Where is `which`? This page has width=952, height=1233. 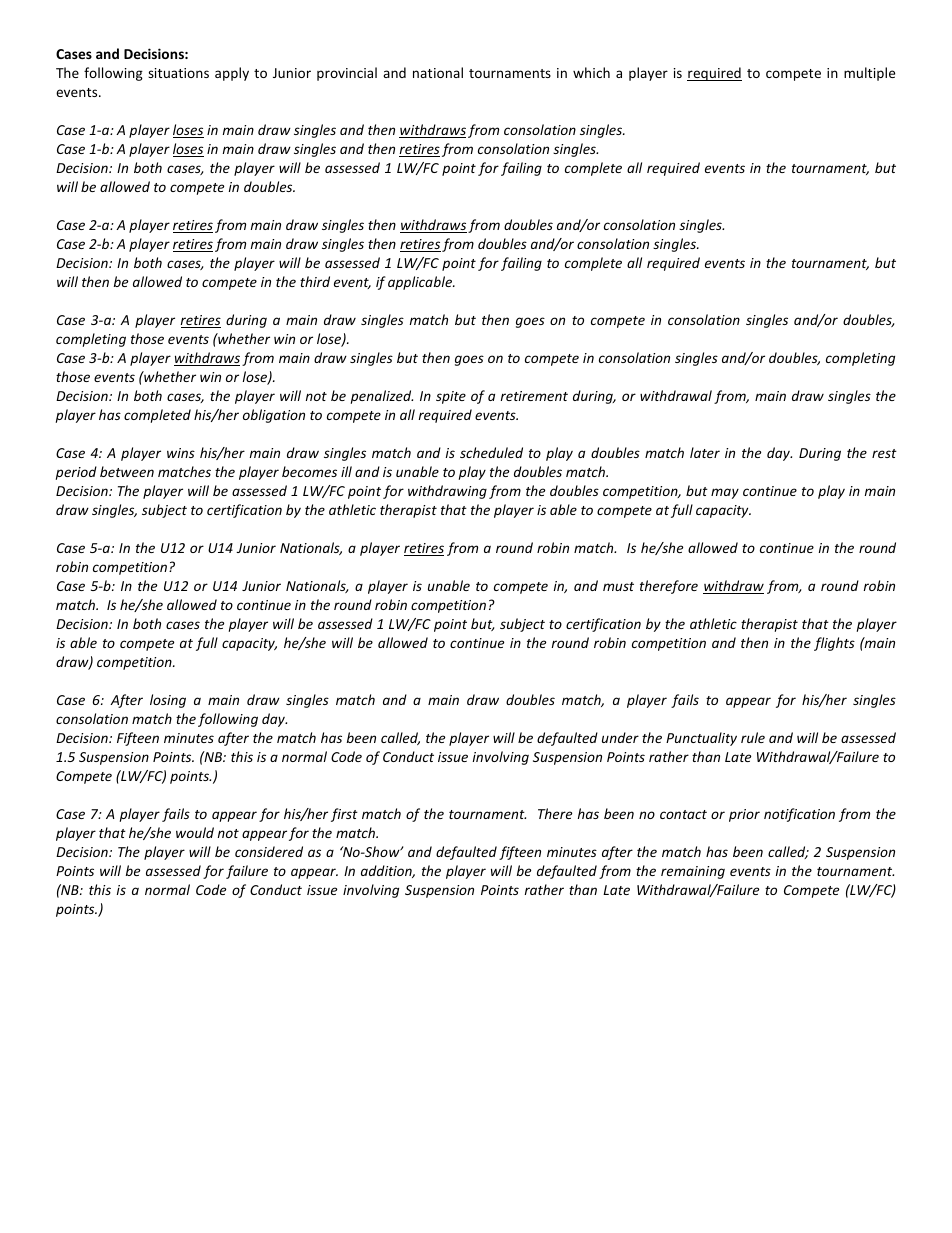
which is located at coordinates (591, 72).
